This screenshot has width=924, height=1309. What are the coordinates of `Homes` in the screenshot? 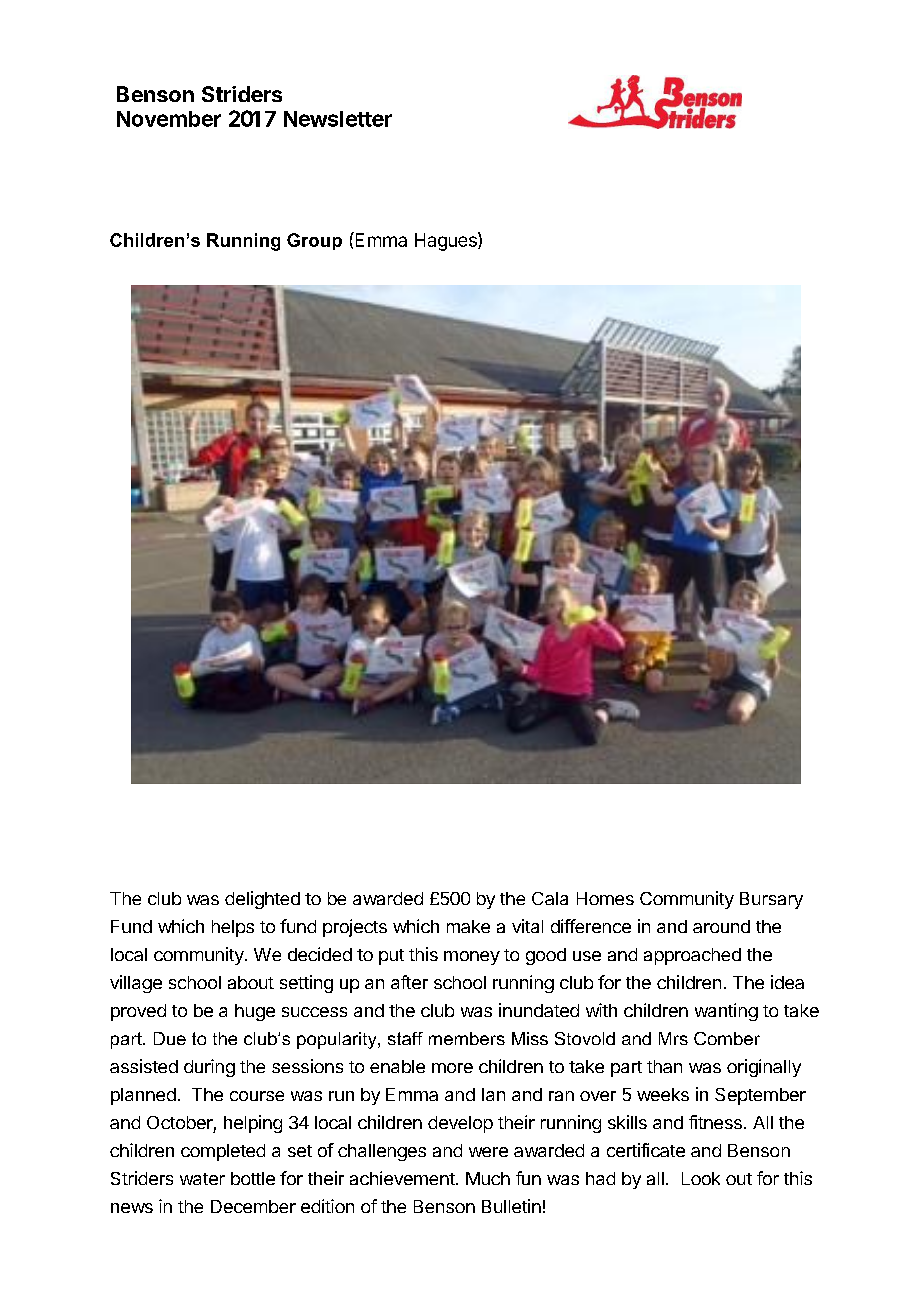 It's located at (605, 898).
